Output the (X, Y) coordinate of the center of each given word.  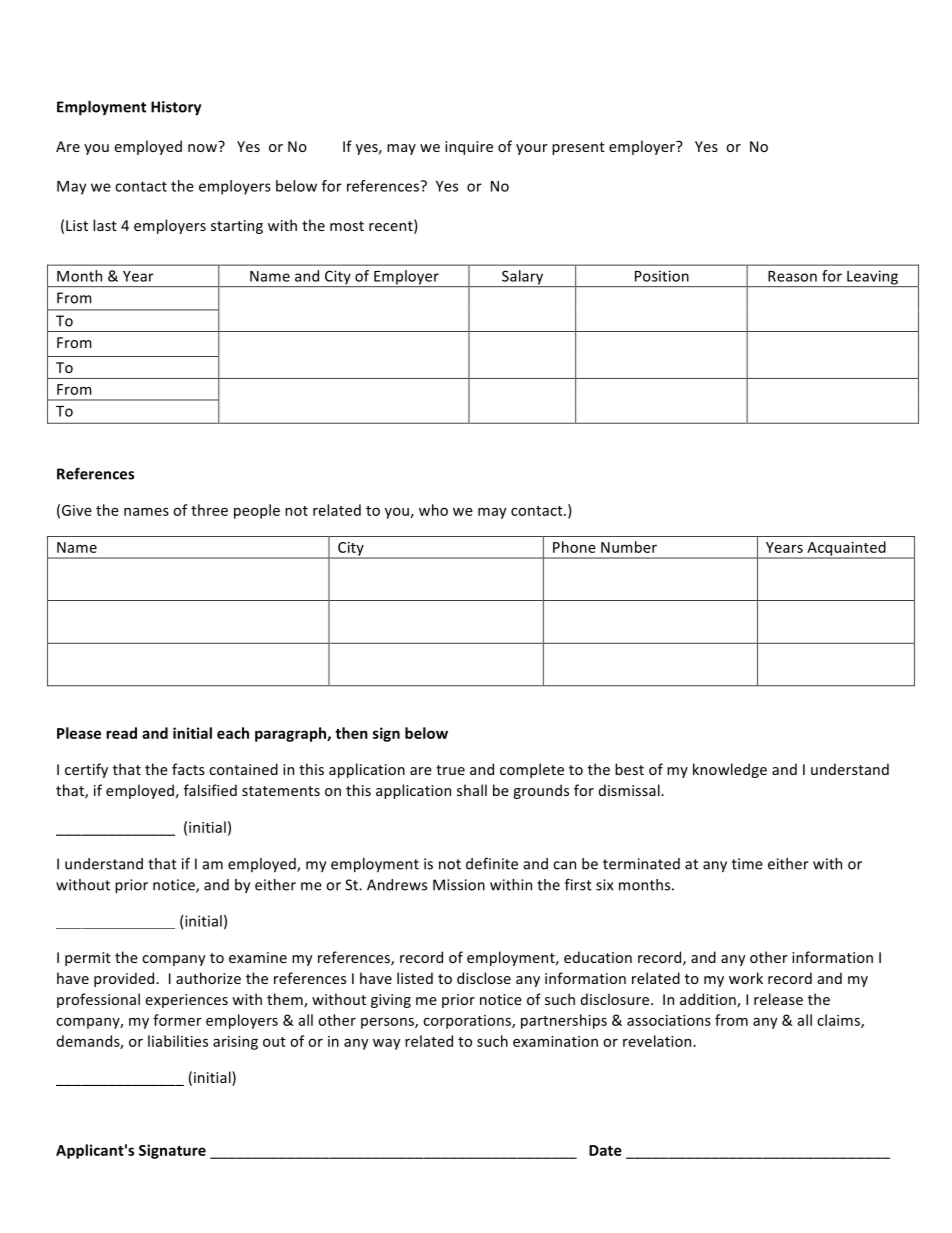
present (578, 148)
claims (839, 1021)
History (176, 108)
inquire (469, 148)
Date (605, 1150)
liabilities (178, 1041)
